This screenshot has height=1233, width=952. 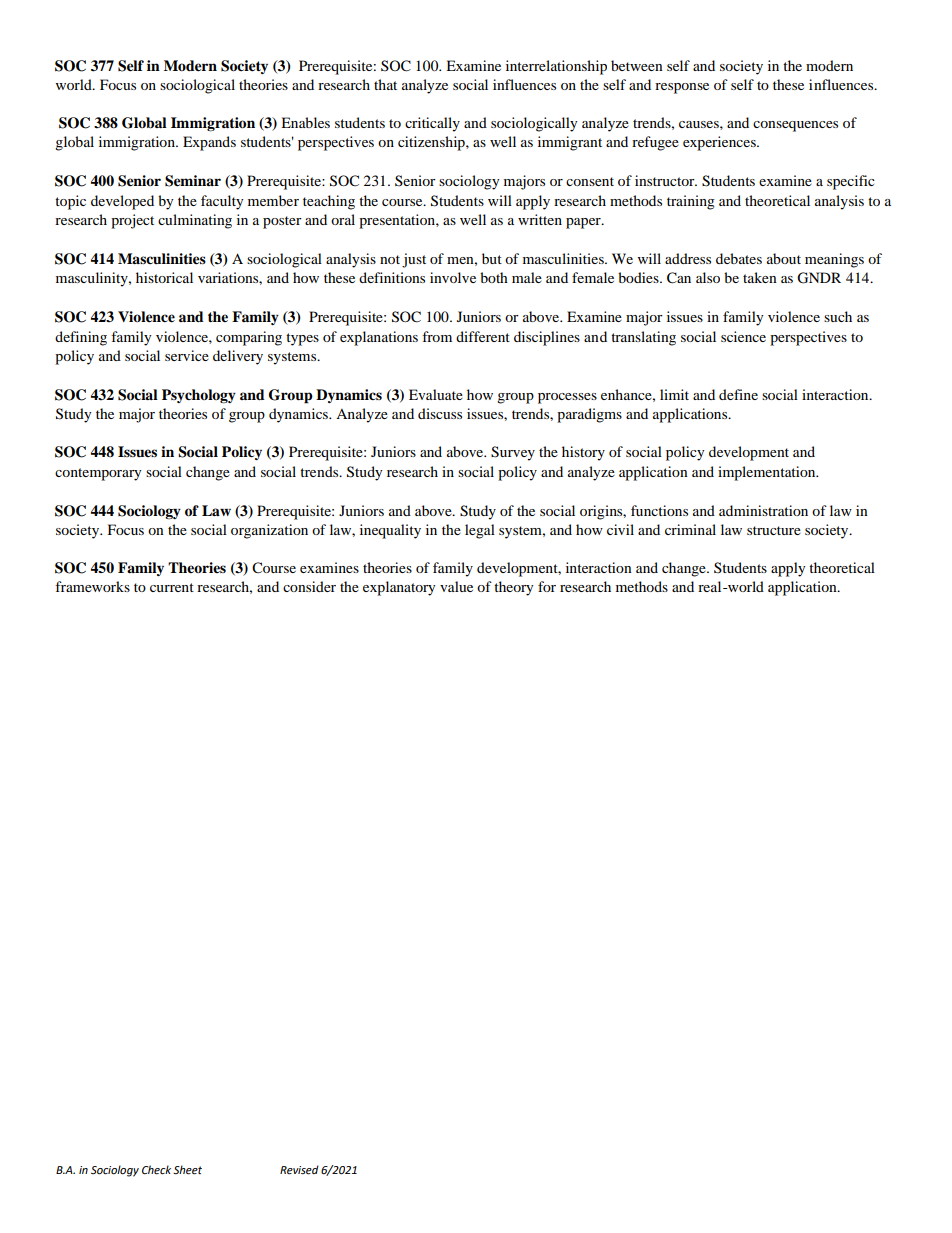 I want to click on Check, so click(x=156, y=1170).
